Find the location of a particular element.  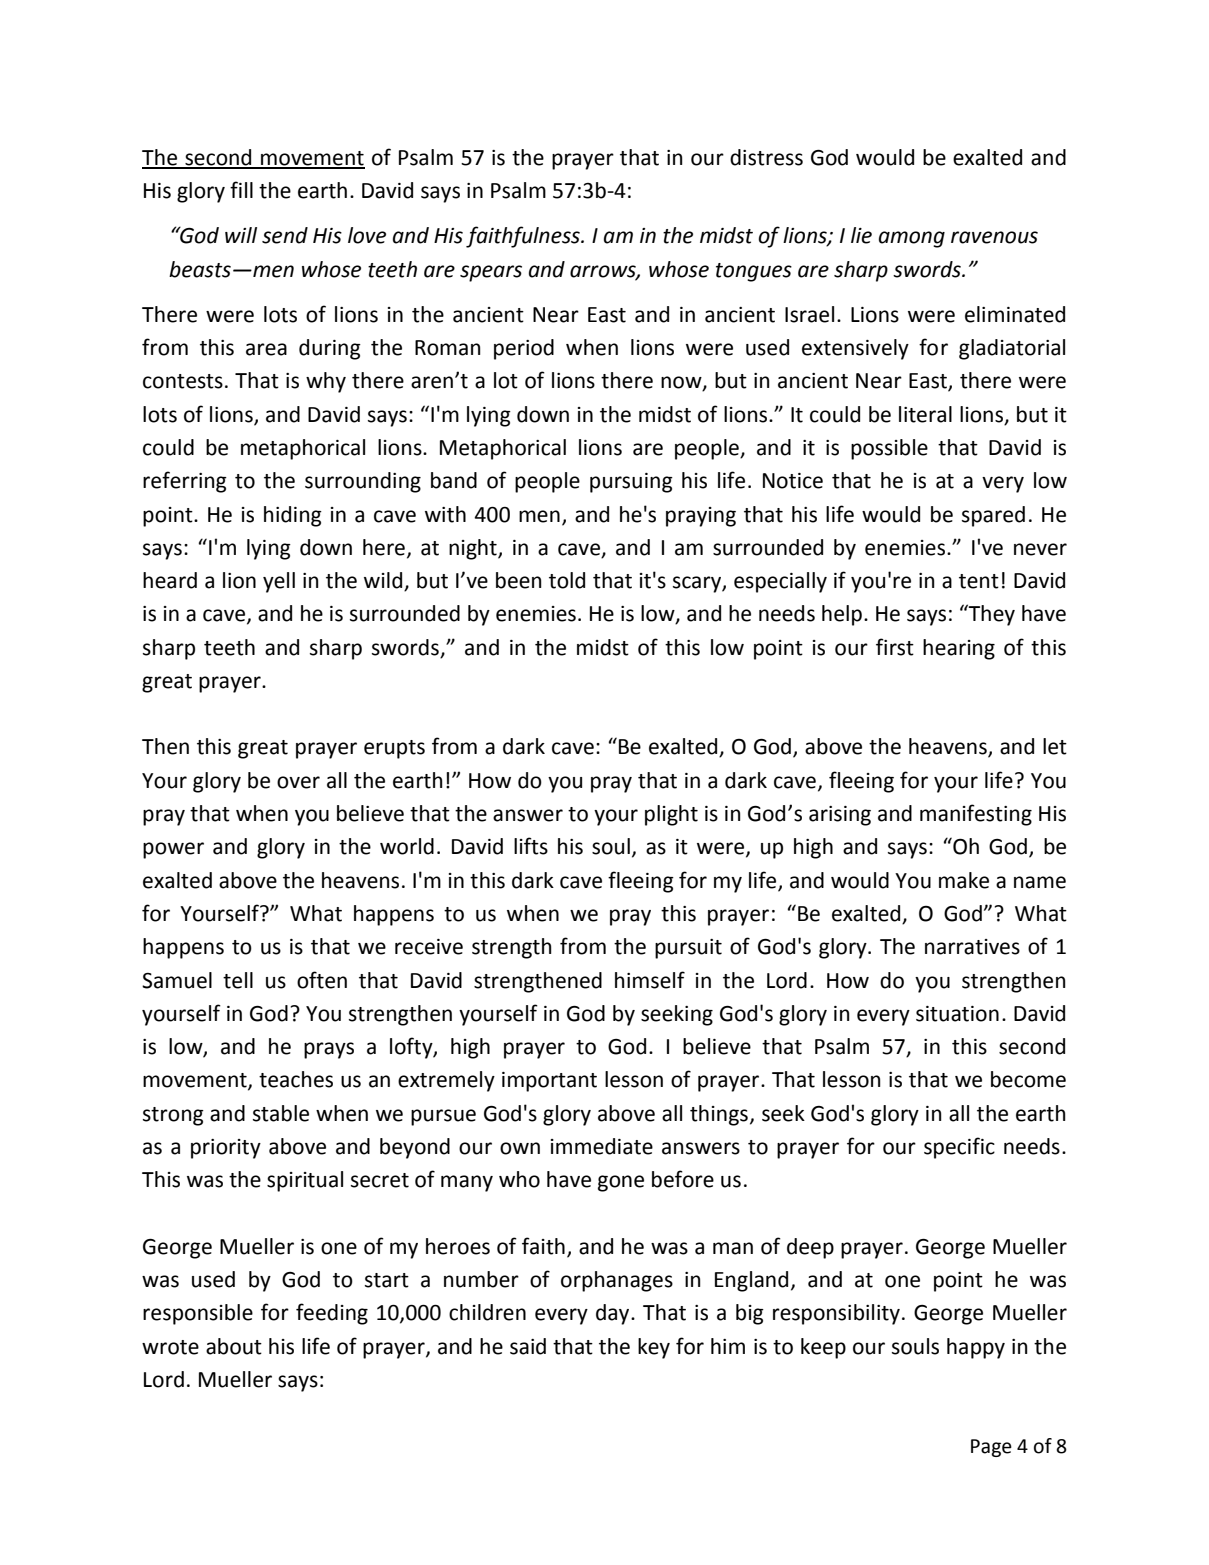

spared is located at coordinates (993, 516).
